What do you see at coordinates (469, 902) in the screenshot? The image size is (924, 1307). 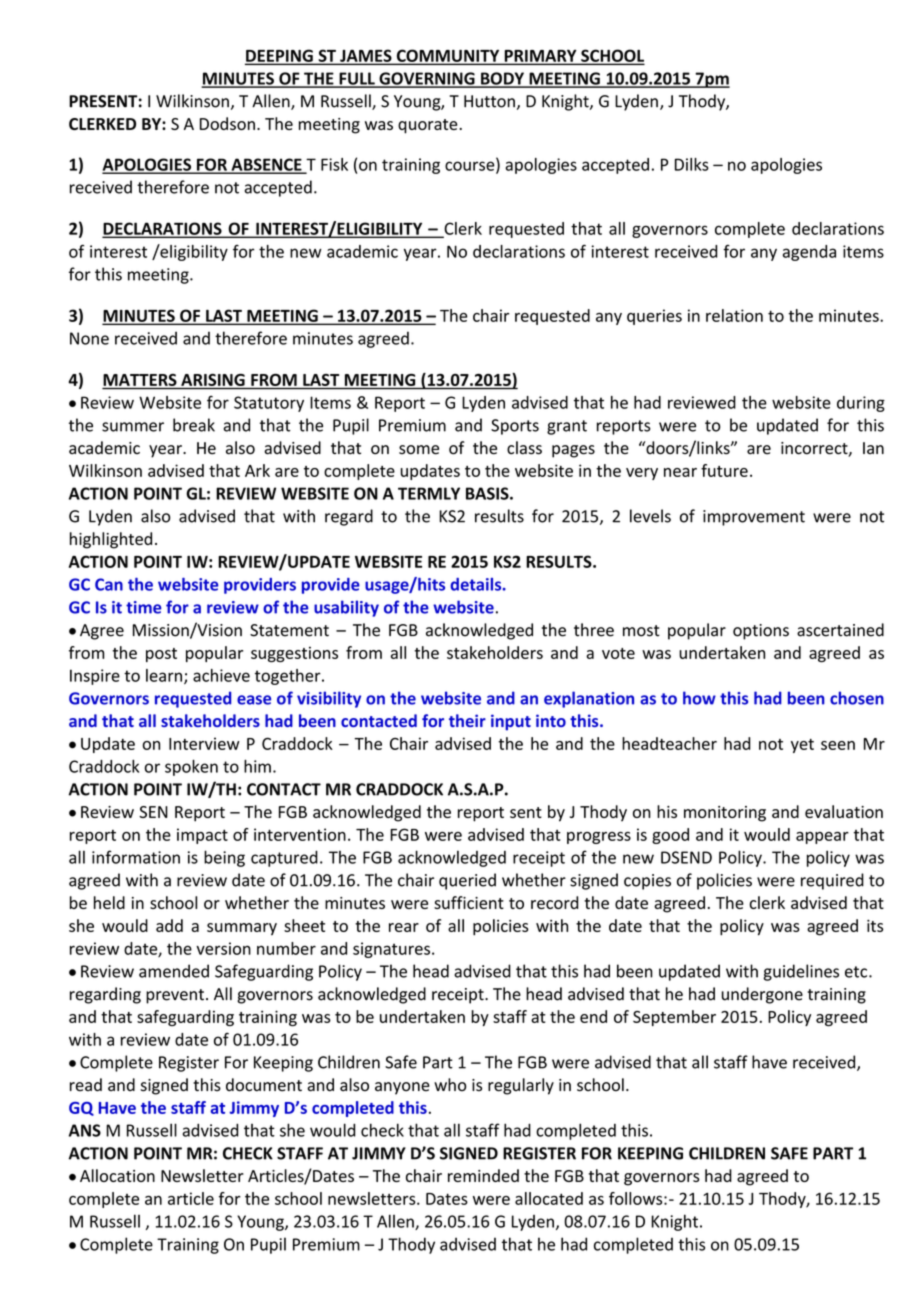 I see `sufficient` at bounding box center [469, 902].
